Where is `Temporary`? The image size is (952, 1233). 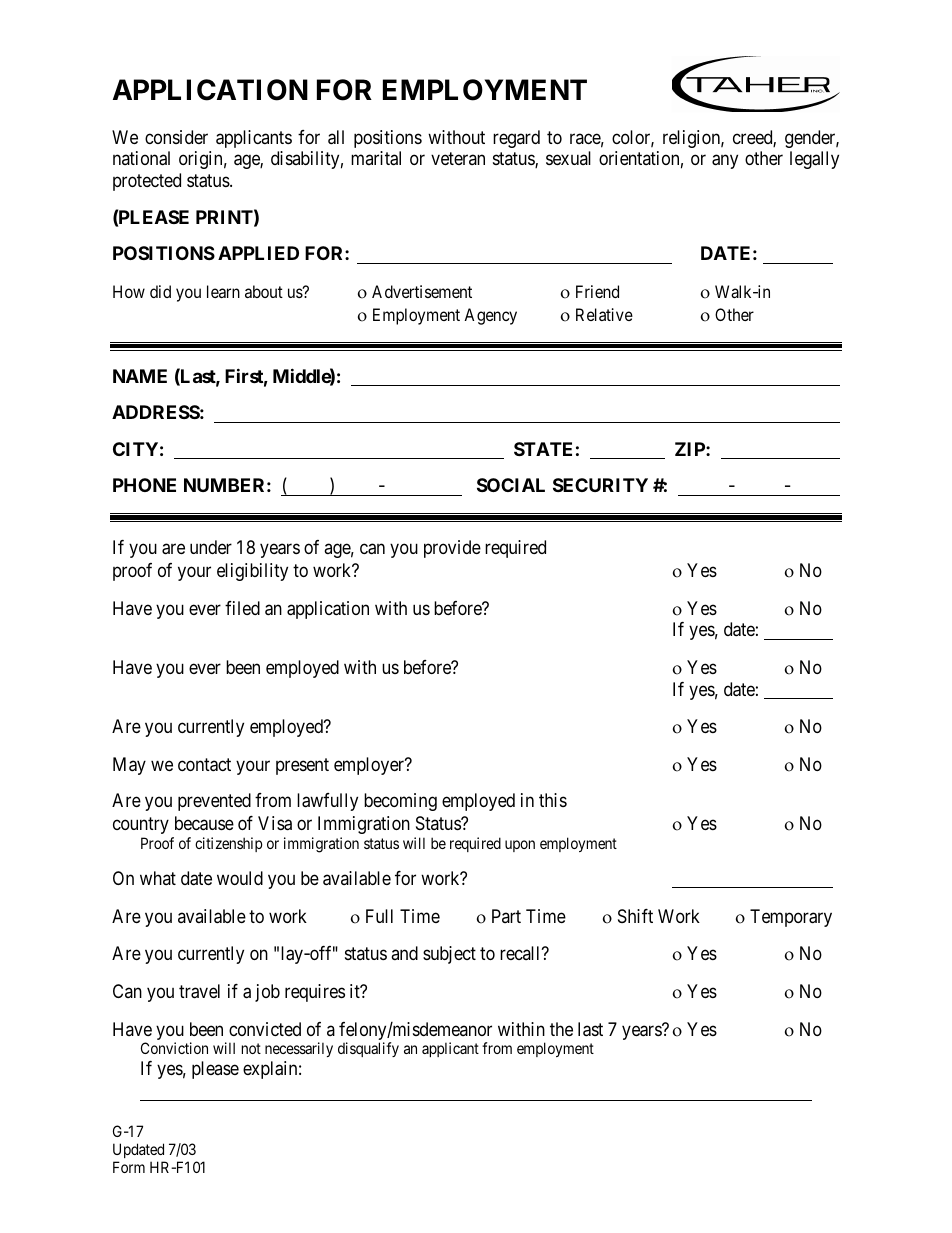
Temporary is located at coordinates (791, 918).
